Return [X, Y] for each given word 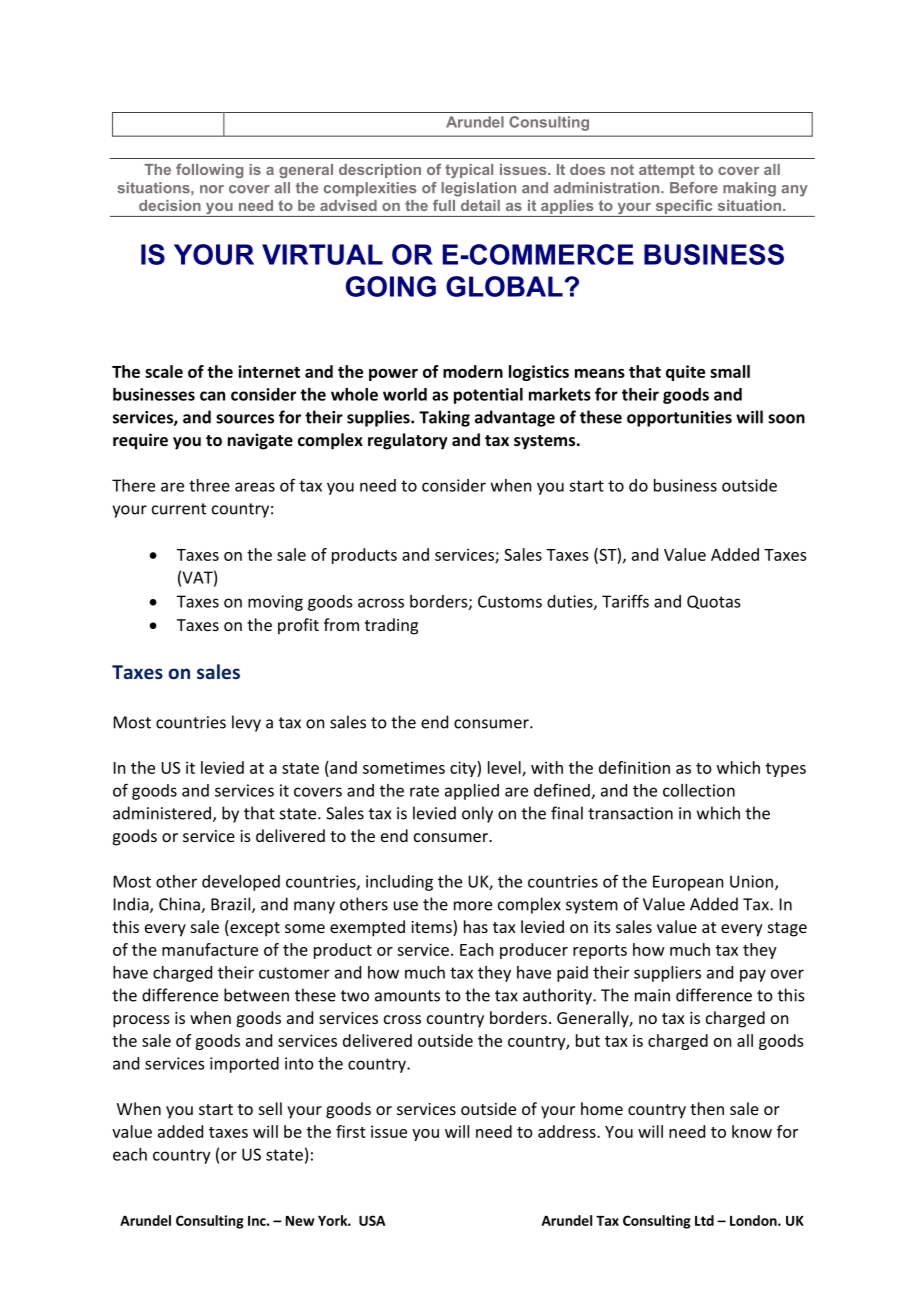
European [688, 883]
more [473, 906]
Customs [510, 601]
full [444, 205]
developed [241, 883]
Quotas [713, 602]
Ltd [704, 1220]
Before [694, 188]
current [179, 509]
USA [372, 1220]
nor [212, 189]
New [300, 1221]
